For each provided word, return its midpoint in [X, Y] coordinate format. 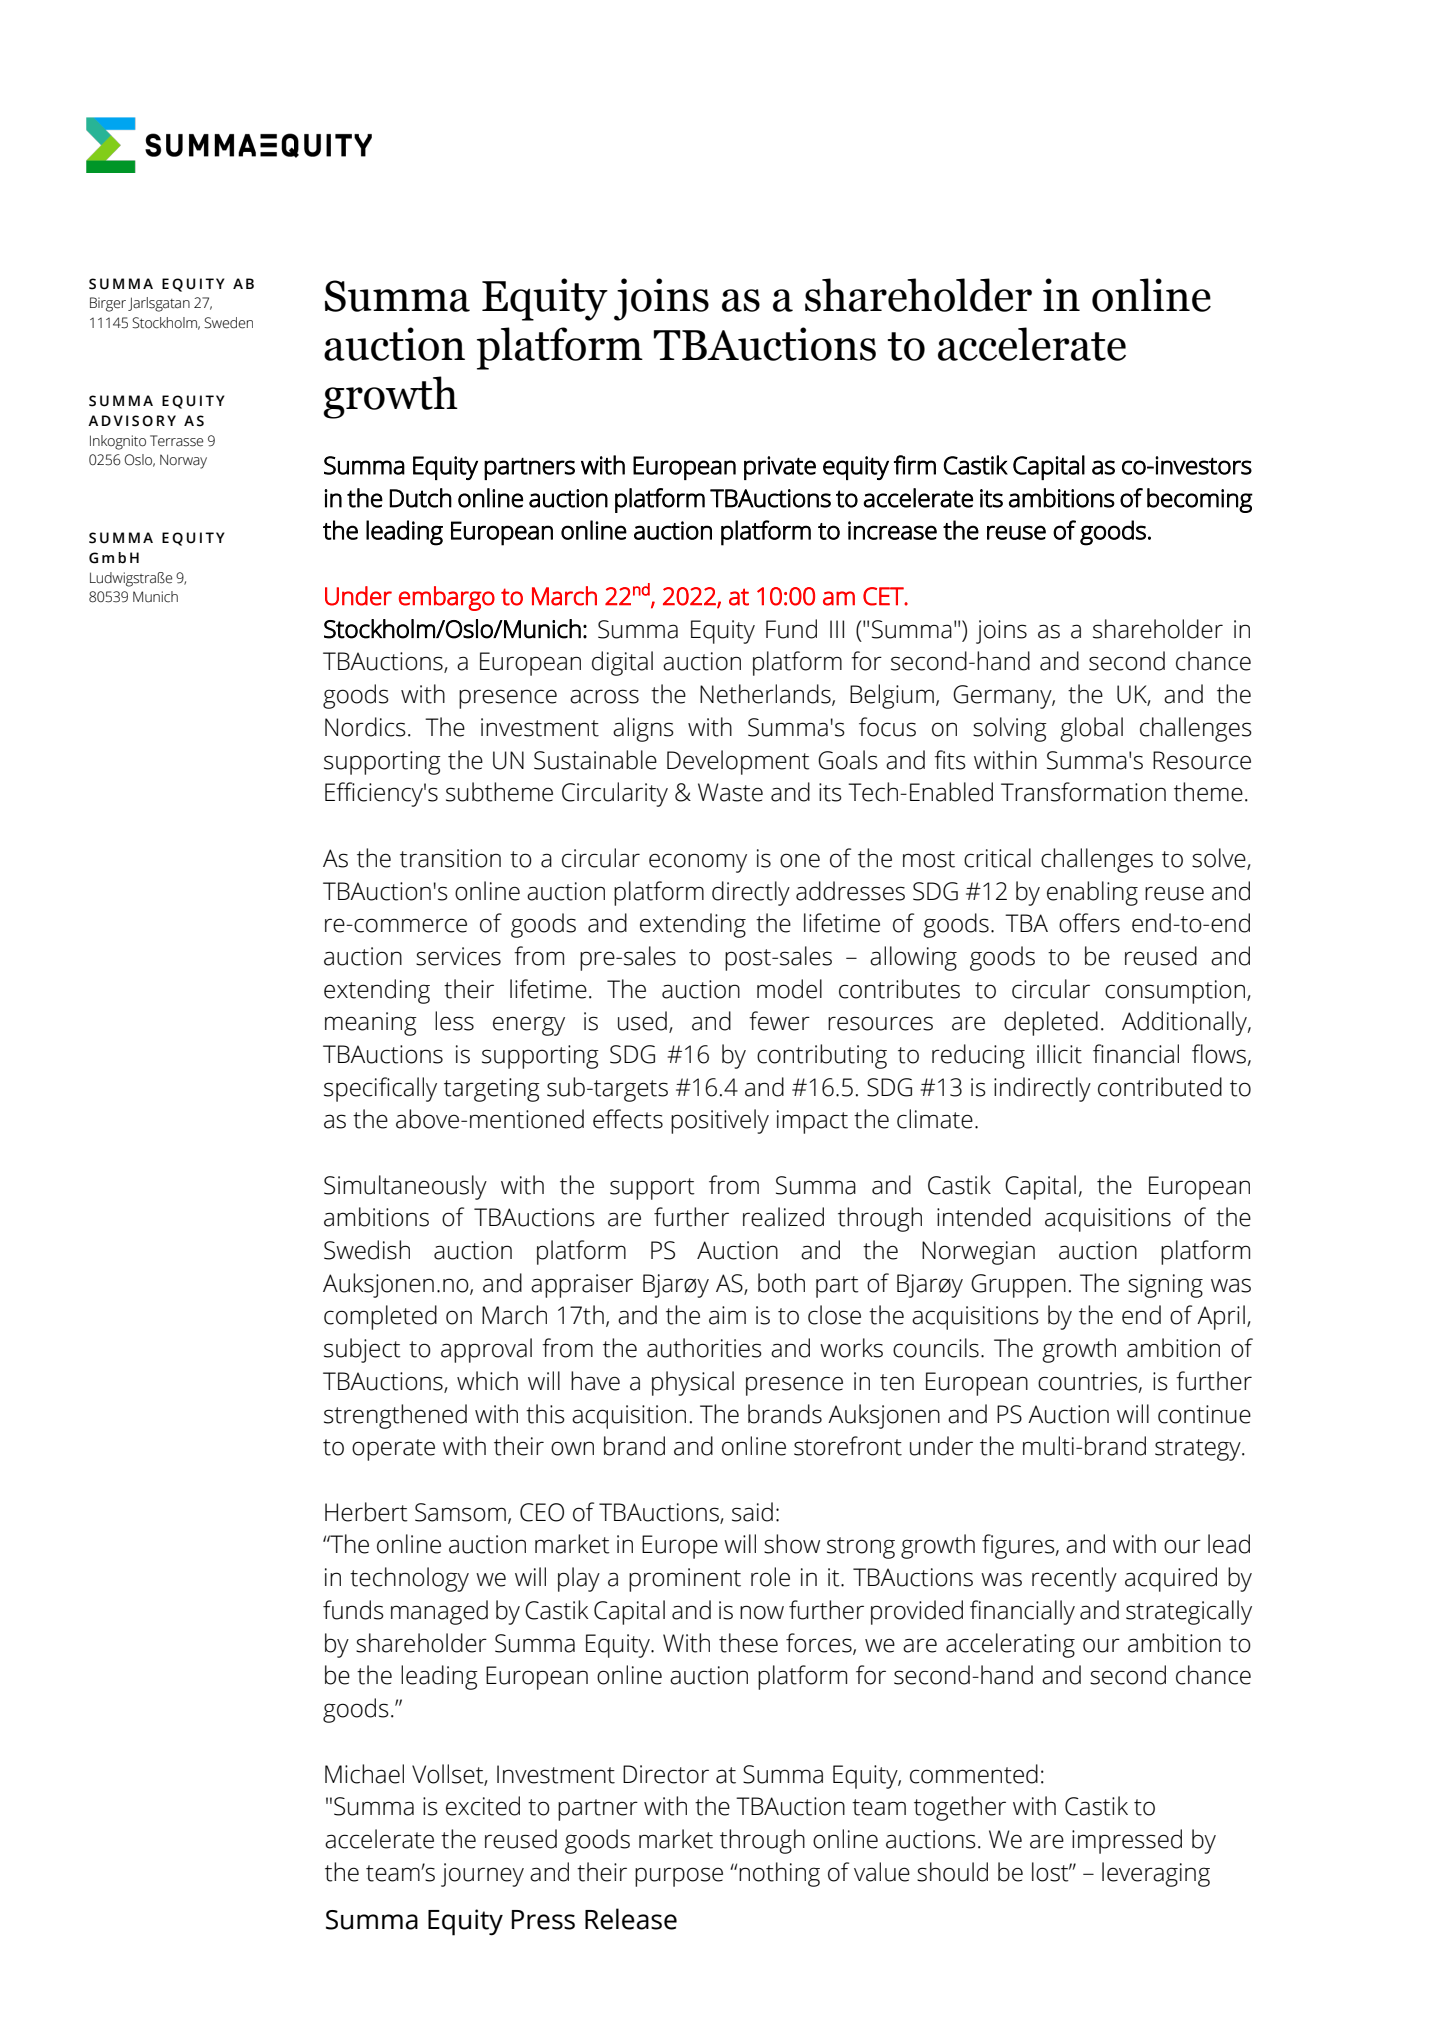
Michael [364, 1774]
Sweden [228, 323]
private [780, 468]
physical [693, 1383]
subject [362, 1350]
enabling [1092, 893]
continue [1204, 1414]
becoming [1200, 500]
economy [698, 863]
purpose [679, 1877]
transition [450, 858]
